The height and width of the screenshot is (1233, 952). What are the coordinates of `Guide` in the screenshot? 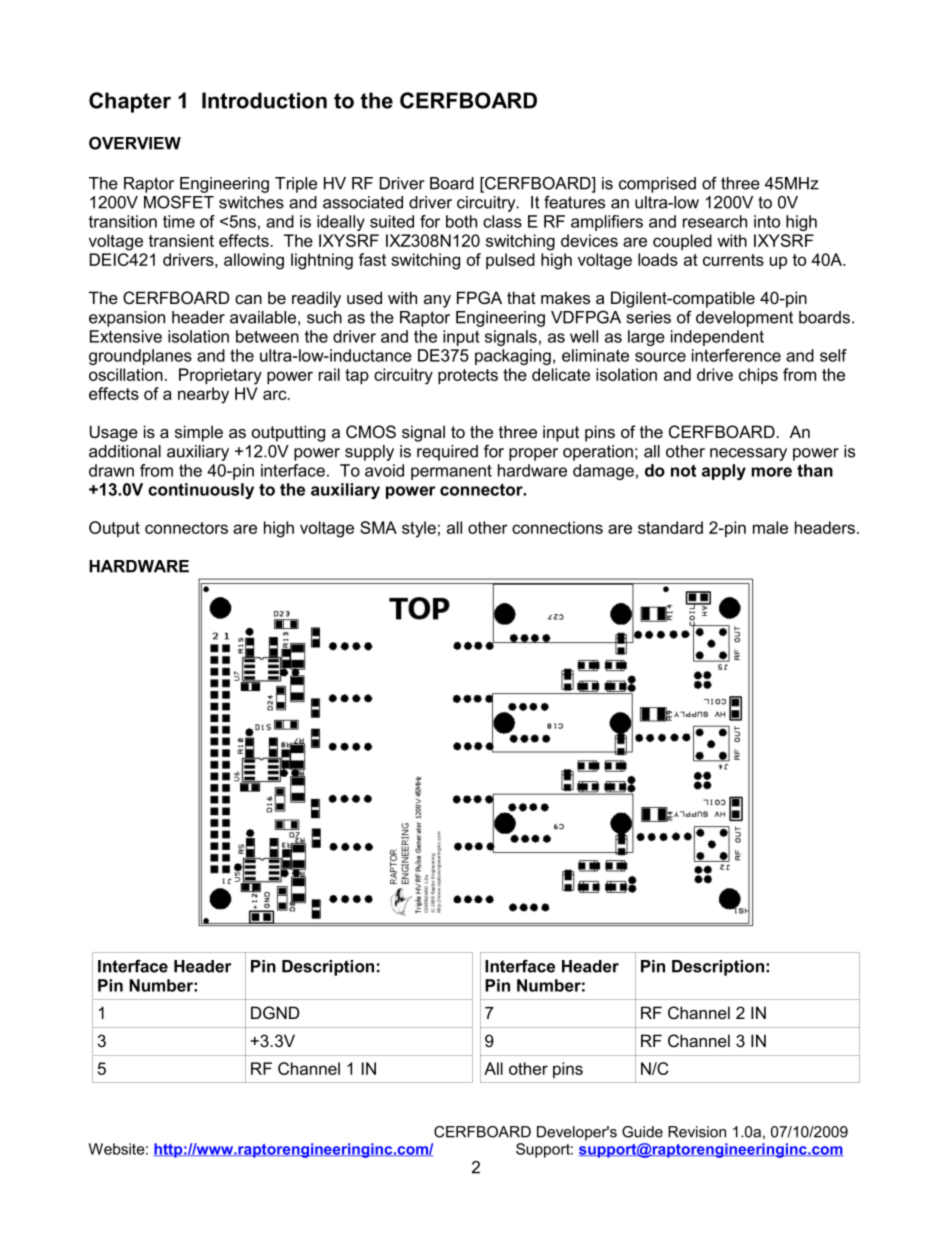 It's located at (642, 1132).
